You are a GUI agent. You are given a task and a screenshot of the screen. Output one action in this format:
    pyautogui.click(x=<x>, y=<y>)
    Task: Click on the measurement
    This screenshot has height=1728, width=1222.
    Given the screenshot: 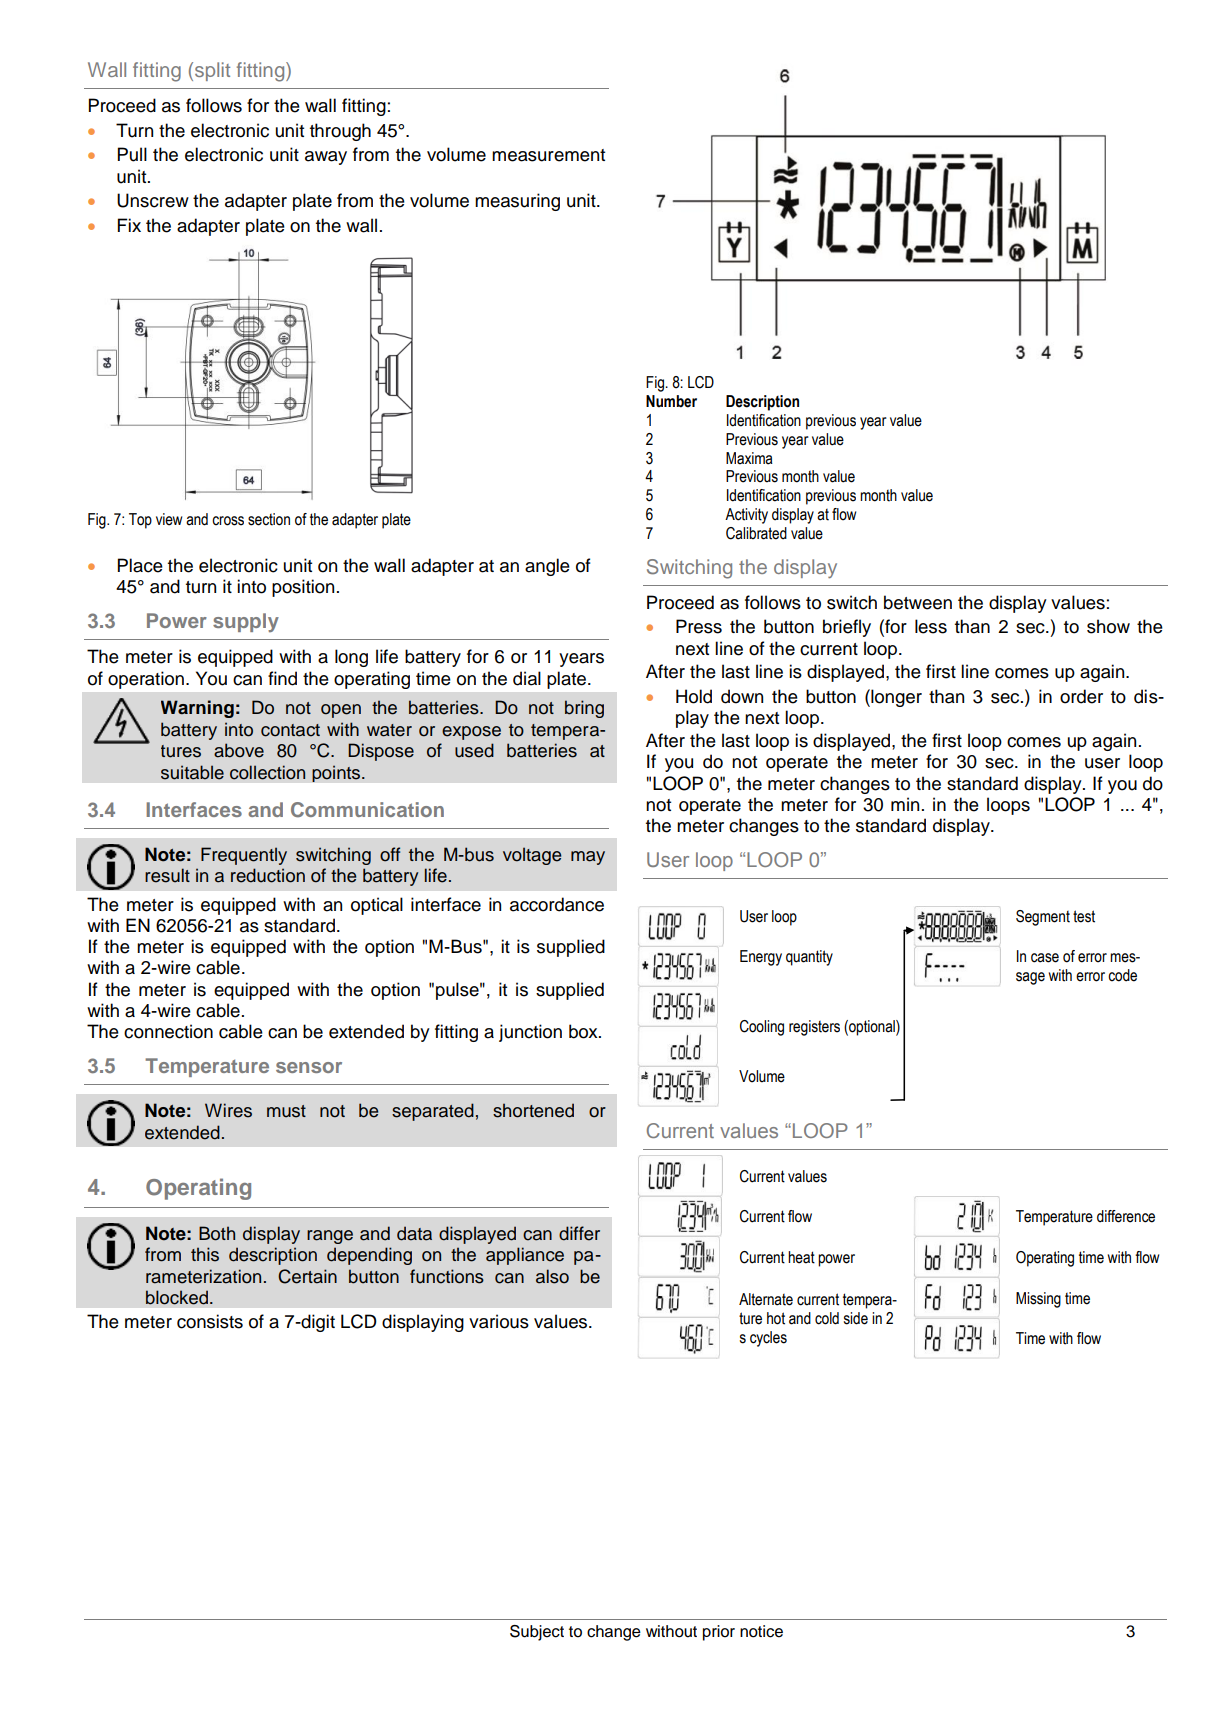 What is the action you would take?
    pyautogui.click(x=548, y=155)
